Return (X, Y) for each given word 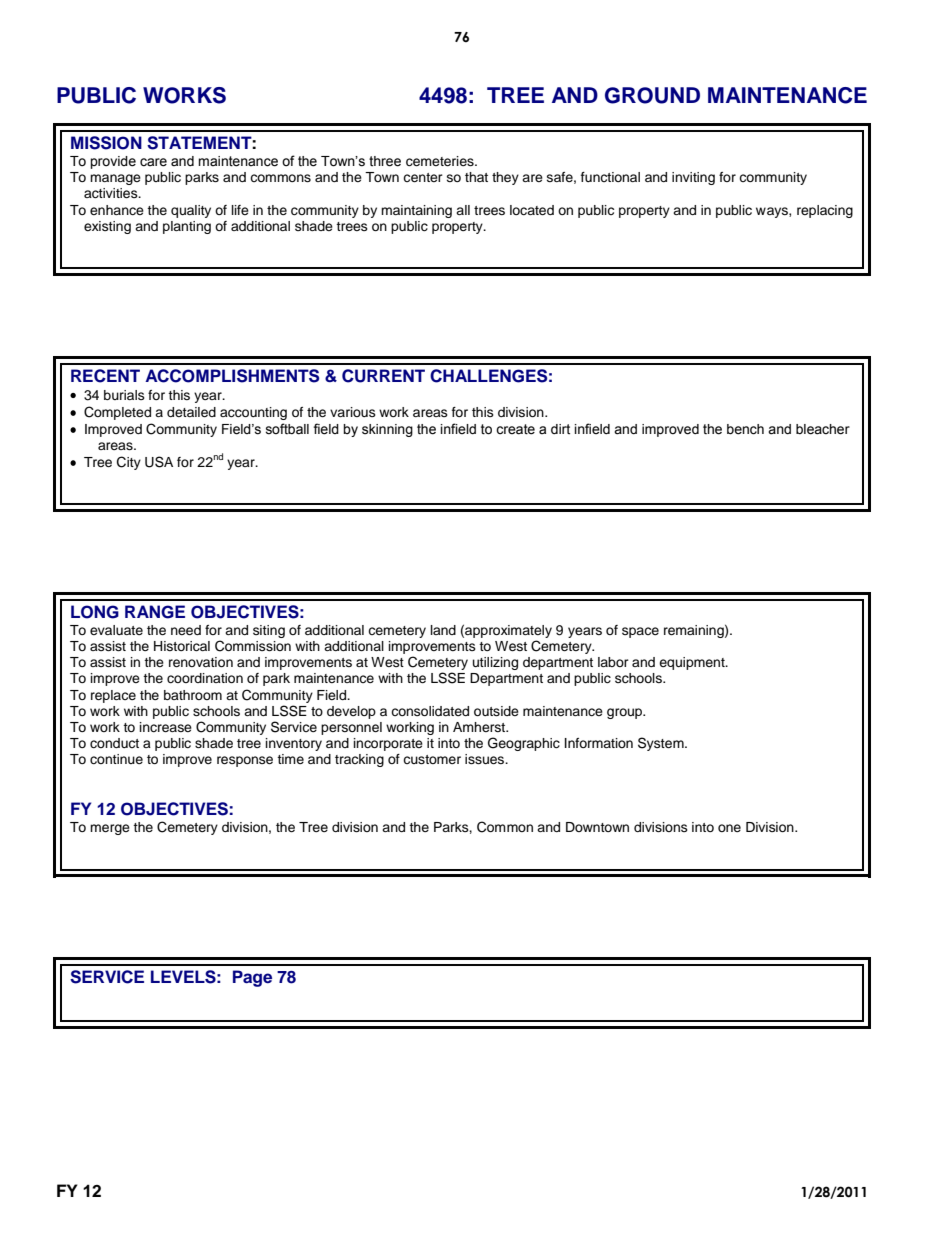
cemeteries (441, 161)
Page (252, 978)
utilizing (495, 663)
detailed (191, 412)
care (153, 162)
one (729, 828)
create (515, 429)
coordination (205, 678)
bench (745, 429)
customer (432, 759)
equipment (693, 663)
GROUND (652, 95)
